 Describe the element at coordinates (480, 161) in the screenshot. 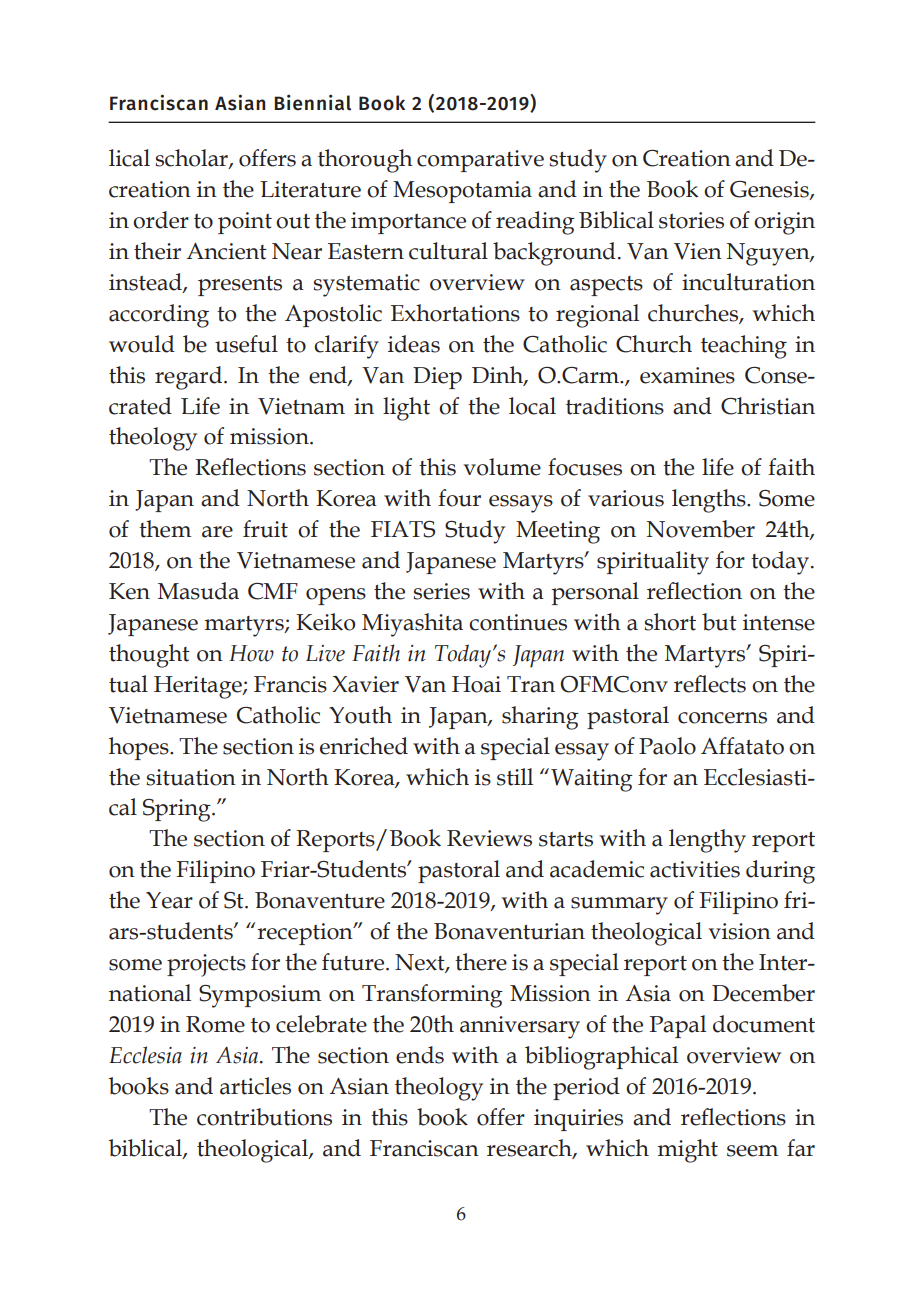

I see `comparative` at that location.
